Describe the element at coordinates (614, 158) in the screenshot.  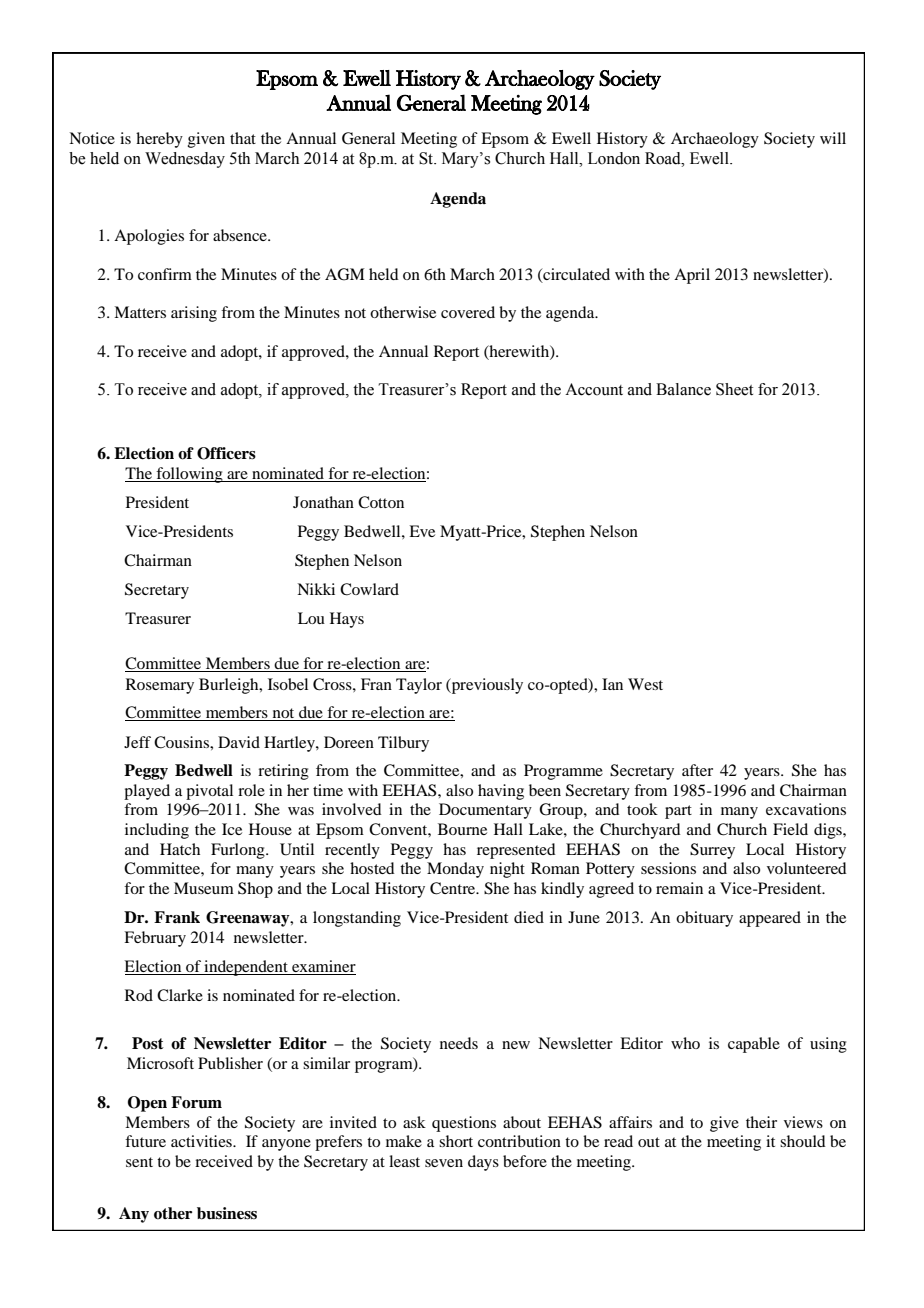
I see `London` at that location.
